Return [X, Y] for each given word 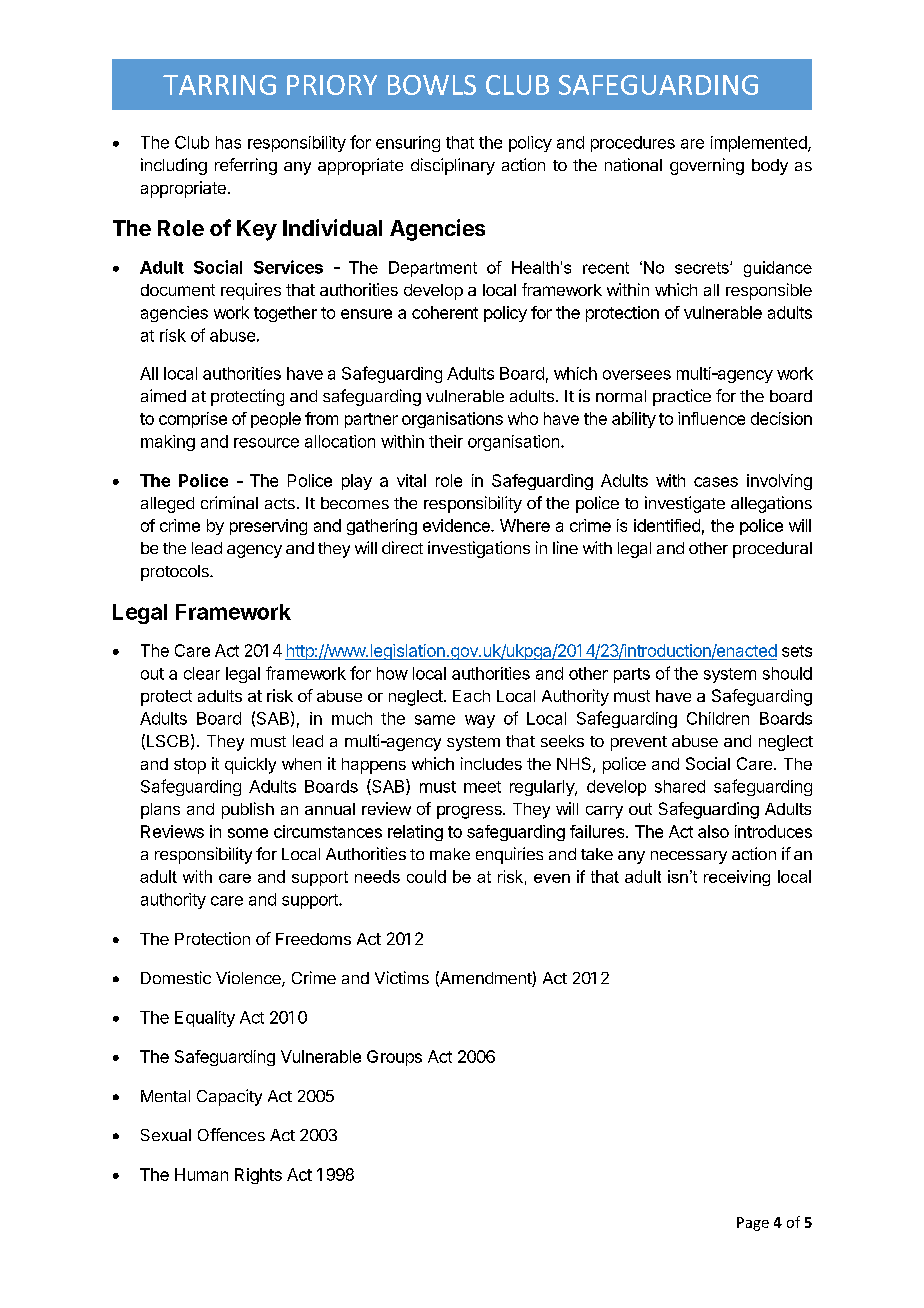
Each [471, 696]
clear [202, 673]
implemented [760, 144]
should [787, 673]
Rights [258, 1176]
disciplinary [453, 166]
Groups [394, 1058]
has [228, 142]
